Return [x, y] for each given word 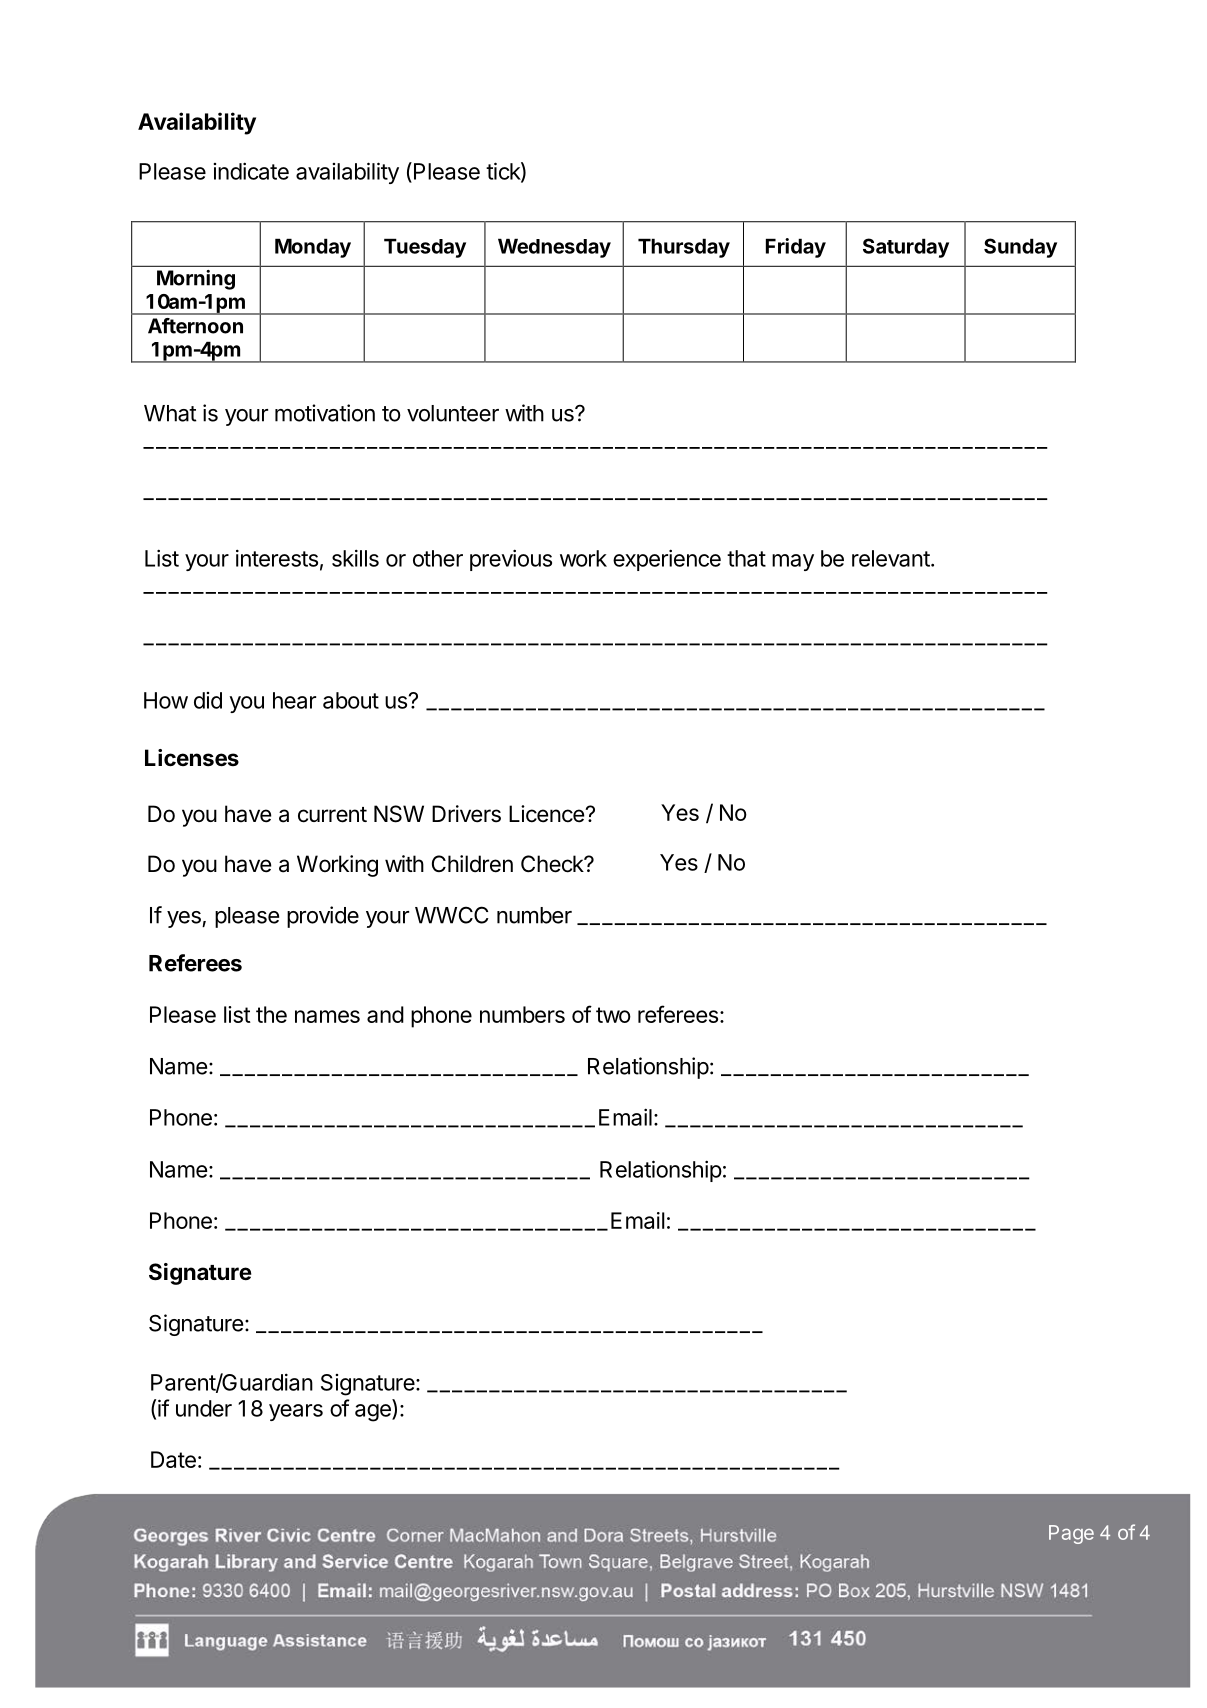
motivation [325, 413]
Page [1071, 1534]
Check [553, 864]
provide [323, 917]
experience [667, 560]
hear [294, 700]
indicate [251, 171]
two [613, 1015]
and [385, 1014]
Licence [547, 814]
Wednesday [554, 248]
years [296, 1412]
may [793, 562]
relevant [891, 558]
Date [173, 1459]
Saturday [906, 248]
